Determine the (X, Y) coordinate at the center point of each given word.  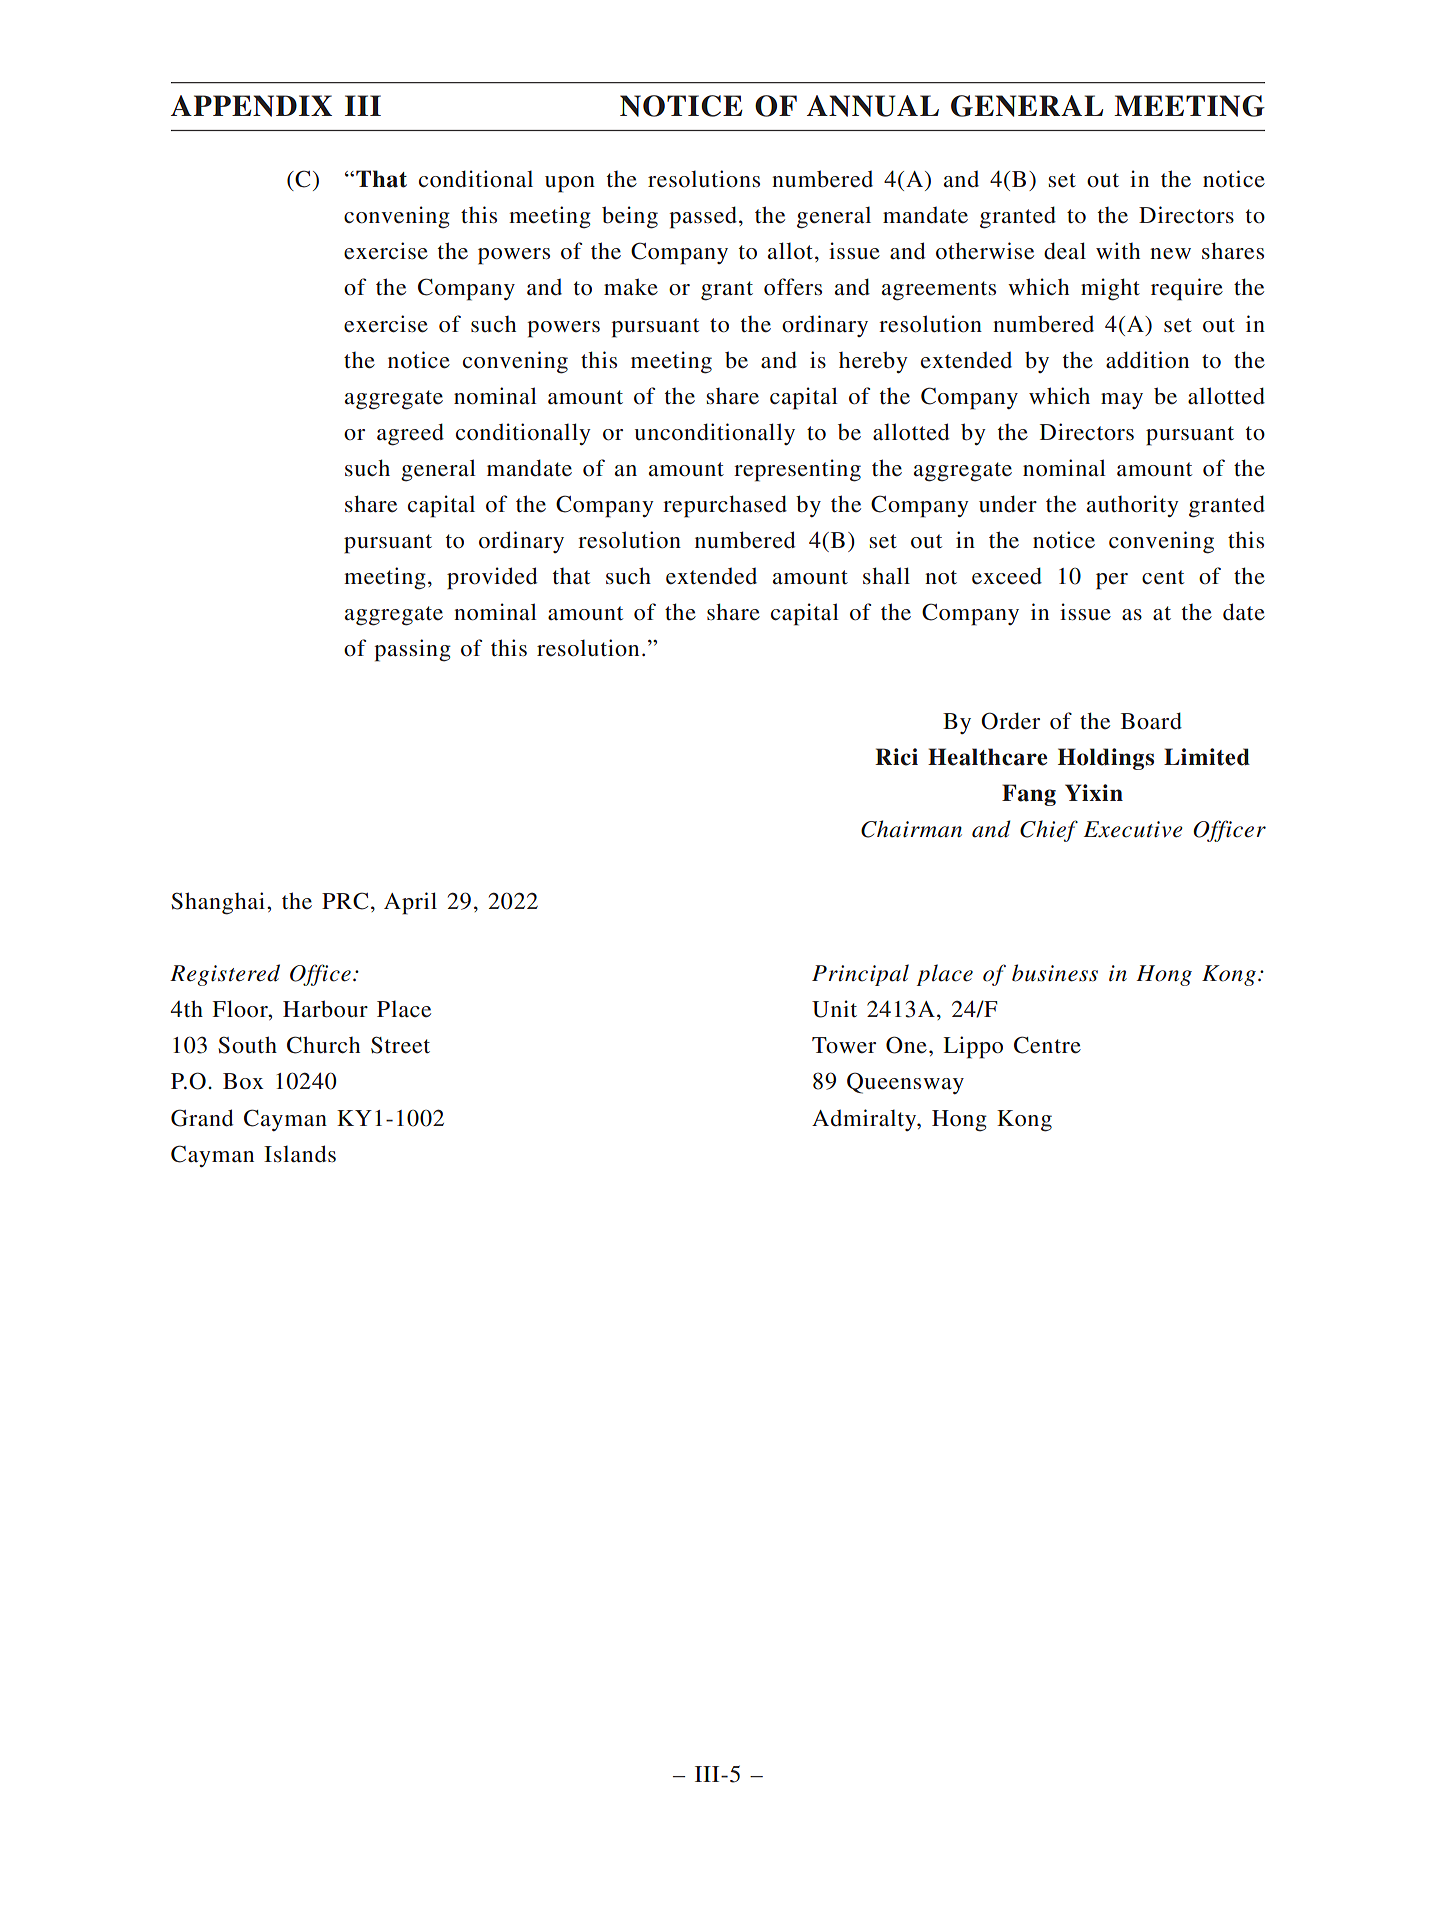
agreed (410, 434)
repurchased (725, 506)
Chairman (911, 829)
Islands (300, 1154)
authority (1133, 506)
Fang (1029, 795)
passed (703, 217)
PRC (345, 901)
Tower (844, 1045)
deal (1065, 251)
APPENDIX (251, 106)
